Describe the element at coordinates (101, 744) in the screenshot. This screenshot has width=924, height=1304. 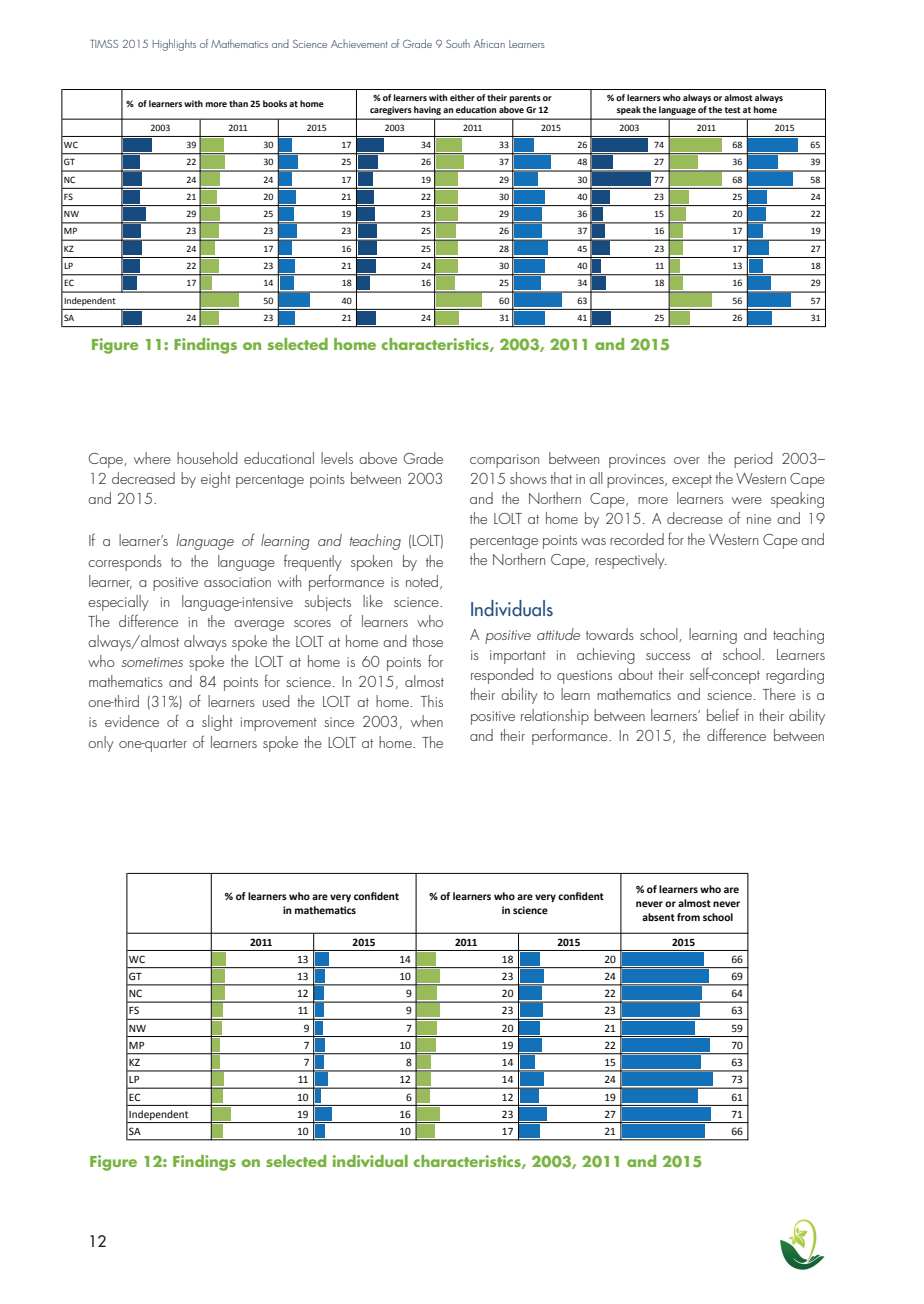
I see `only` at that location.
